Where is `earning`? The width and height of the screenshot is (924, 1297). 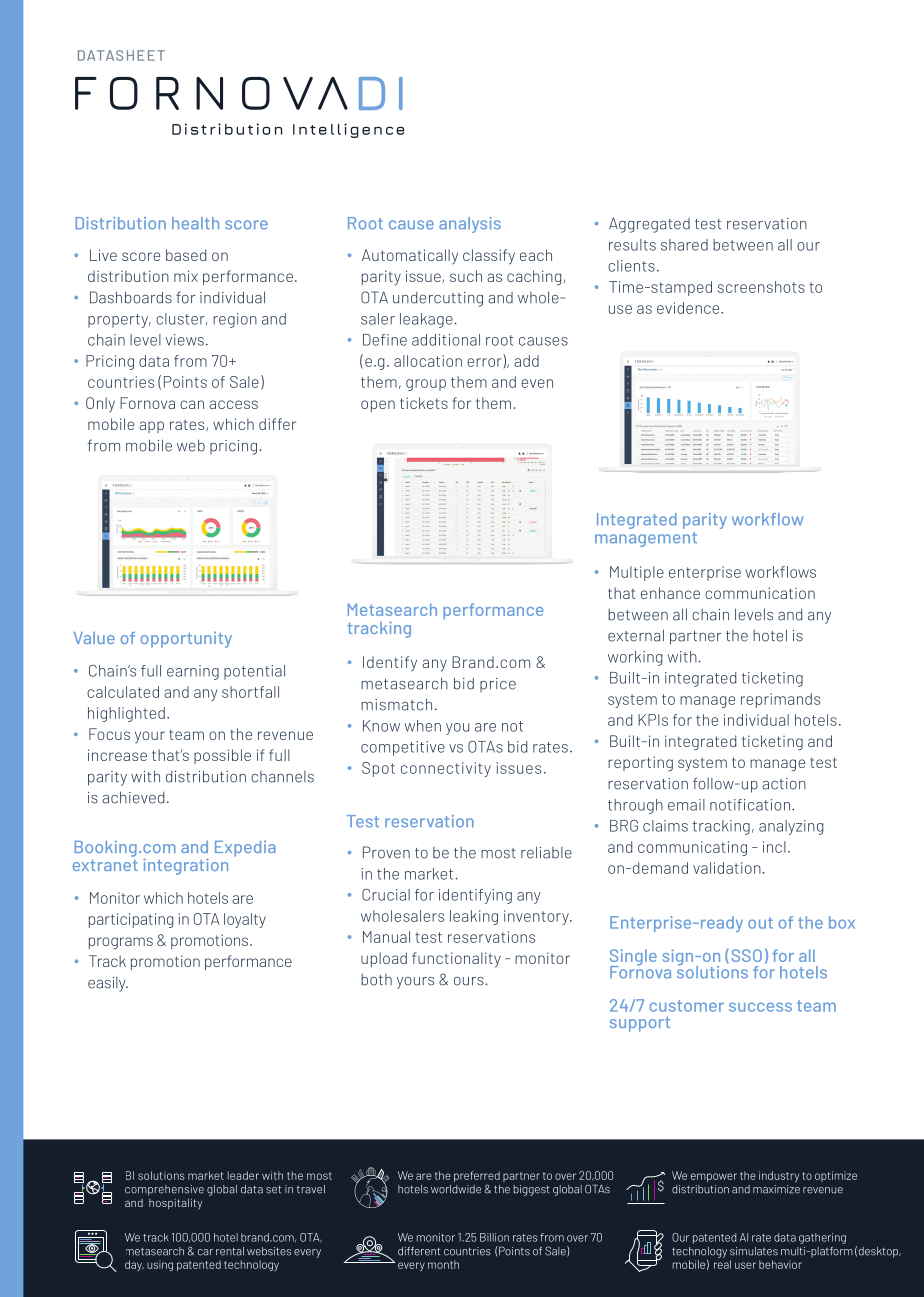
earning is located at coordinates (193, 672).
